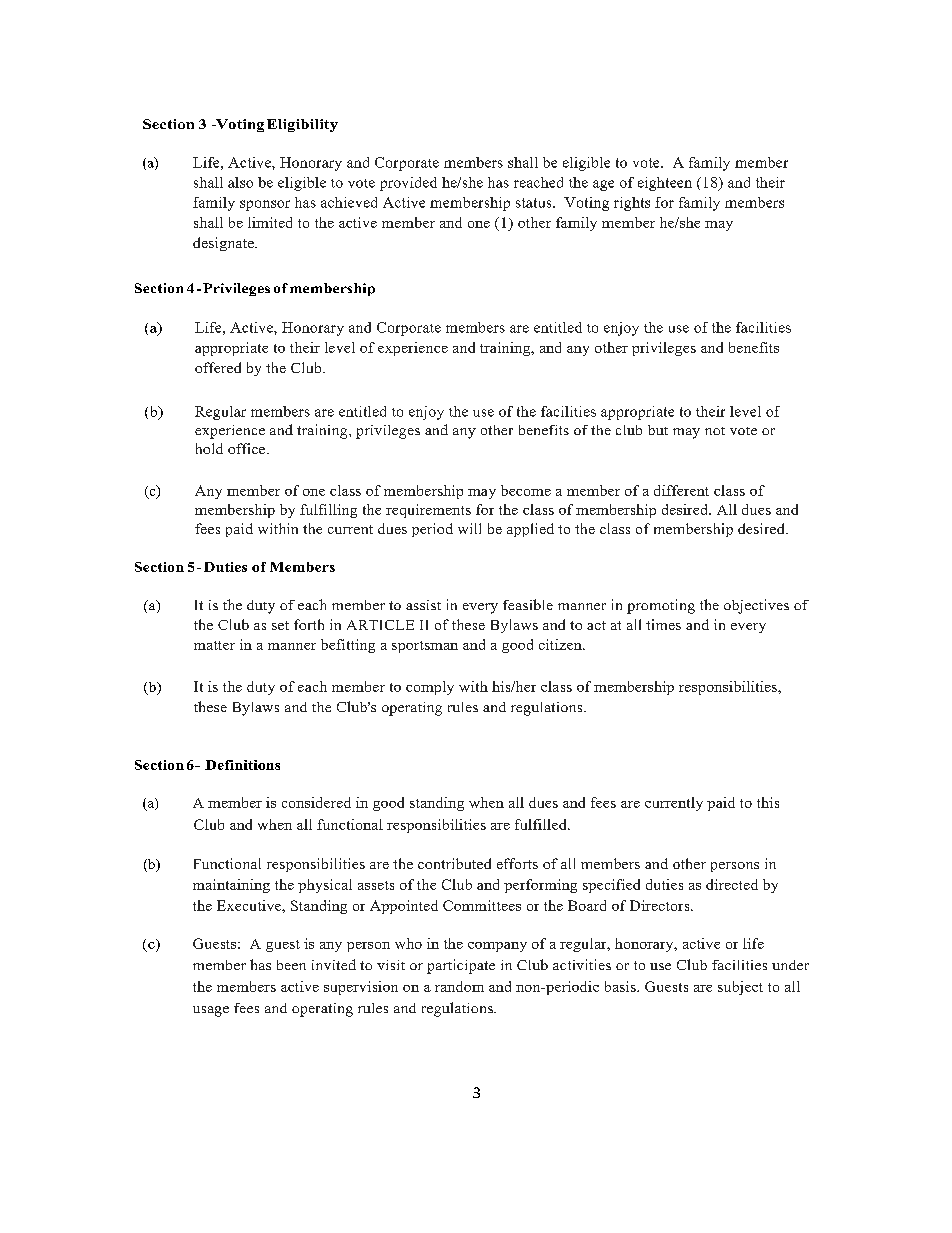 This screenshot has height=1233, width=952. What do you see at coordinates (309, 624) in the screenshot?
I see `forth` at bounding box center [309, 624].
